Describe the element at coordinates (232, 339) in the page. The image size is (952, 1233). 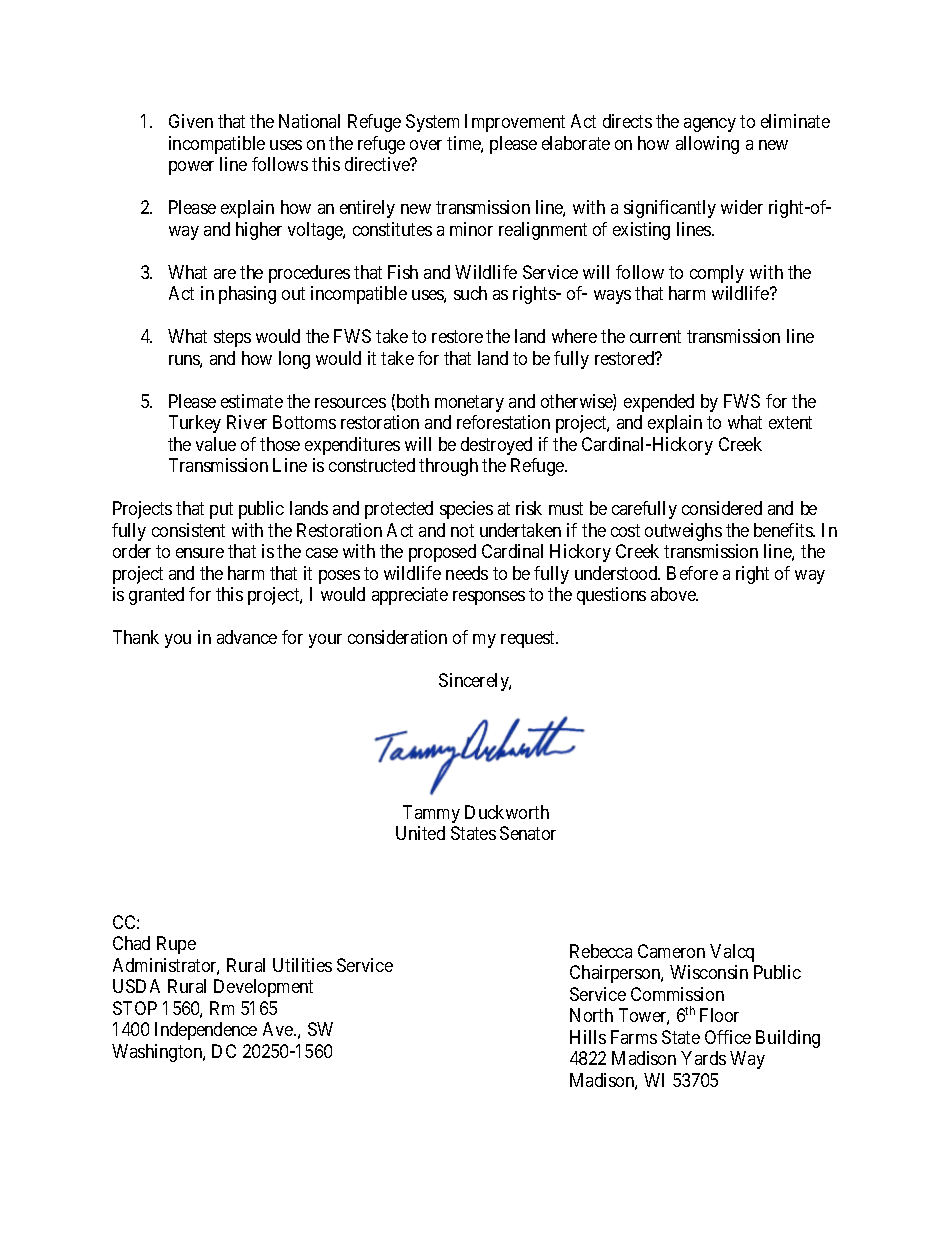
I see `steps` at that location.
